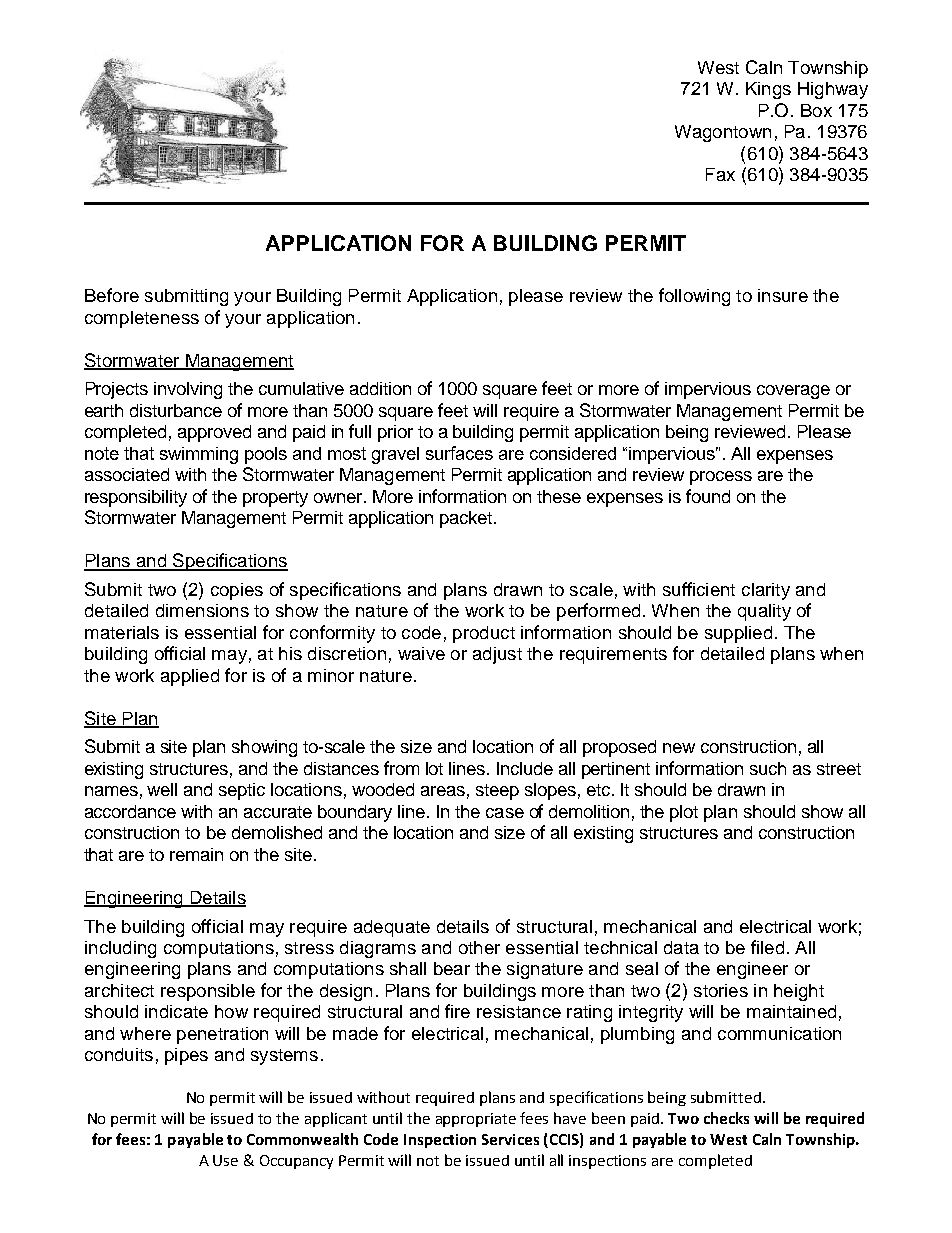  I want to click on Before, so click(112, 295).
